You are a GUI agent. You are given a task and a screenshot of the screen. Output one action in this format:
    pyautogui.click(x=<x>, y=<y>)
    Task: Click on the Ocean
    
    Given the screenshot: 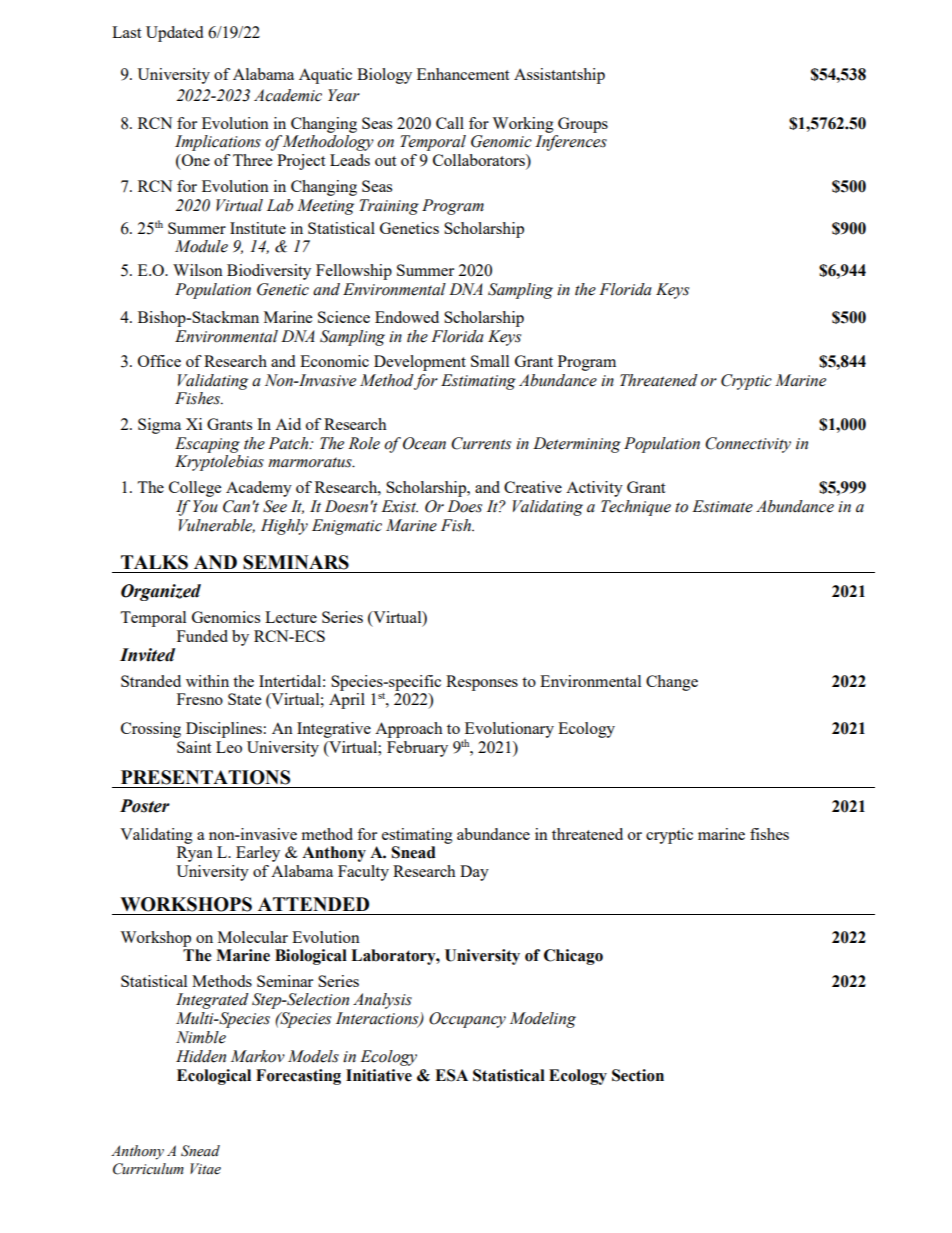 What is the action you would take?
    pyautogui.click(x=424, y=443)
